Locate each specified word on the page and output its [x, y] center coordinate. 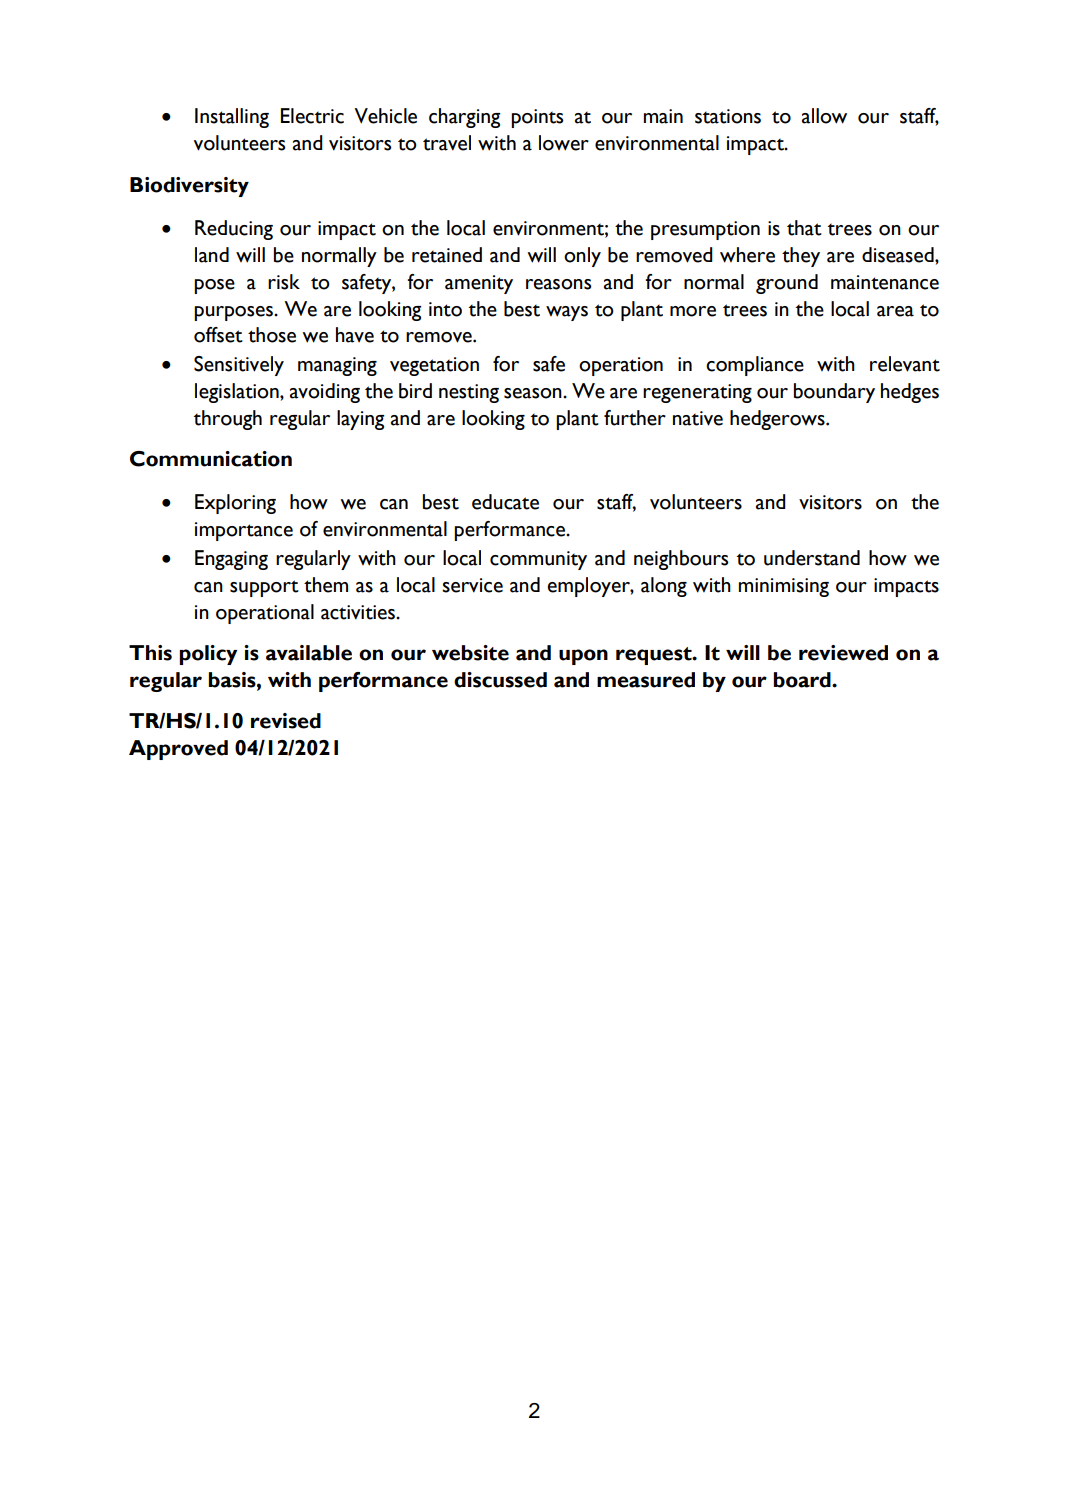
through [228, 420]
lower [564, 143]
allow [824, 116]
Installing [232, 118]
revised [286, 721]
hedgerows [778, 420]
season [534, 393]
